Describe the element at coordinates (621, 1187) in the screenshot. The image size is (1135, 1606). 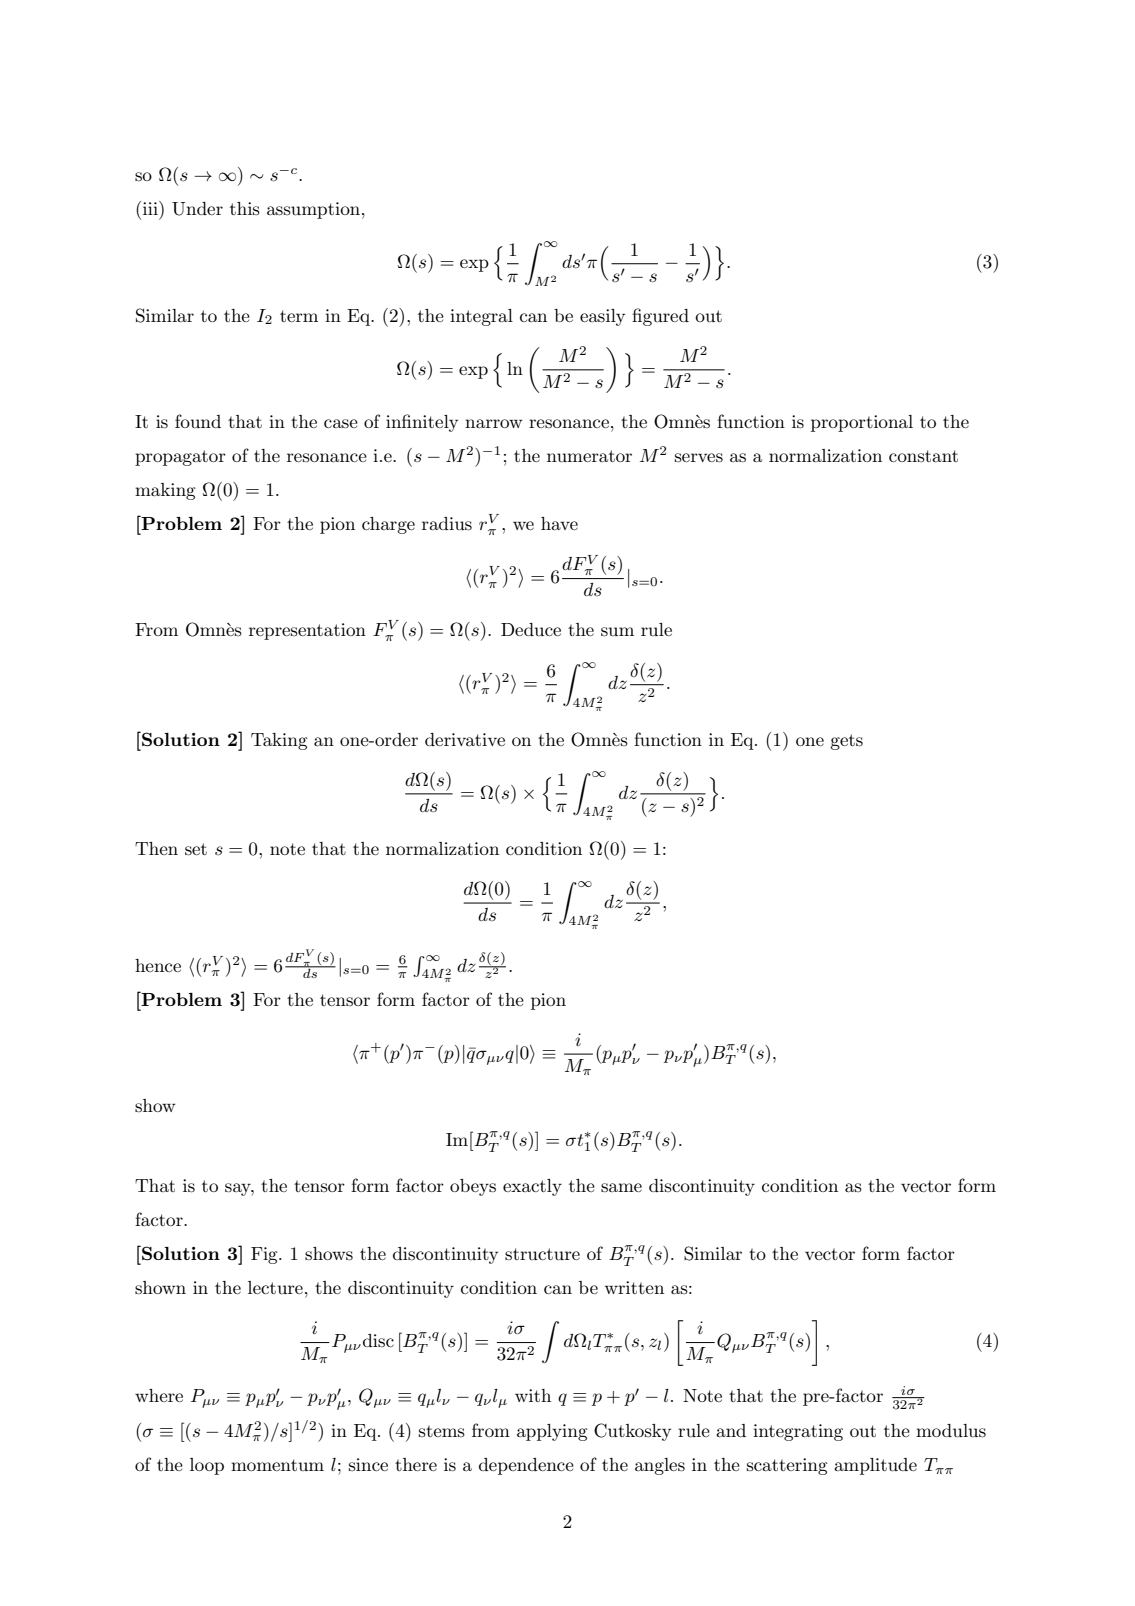
I see `same` at that location.
